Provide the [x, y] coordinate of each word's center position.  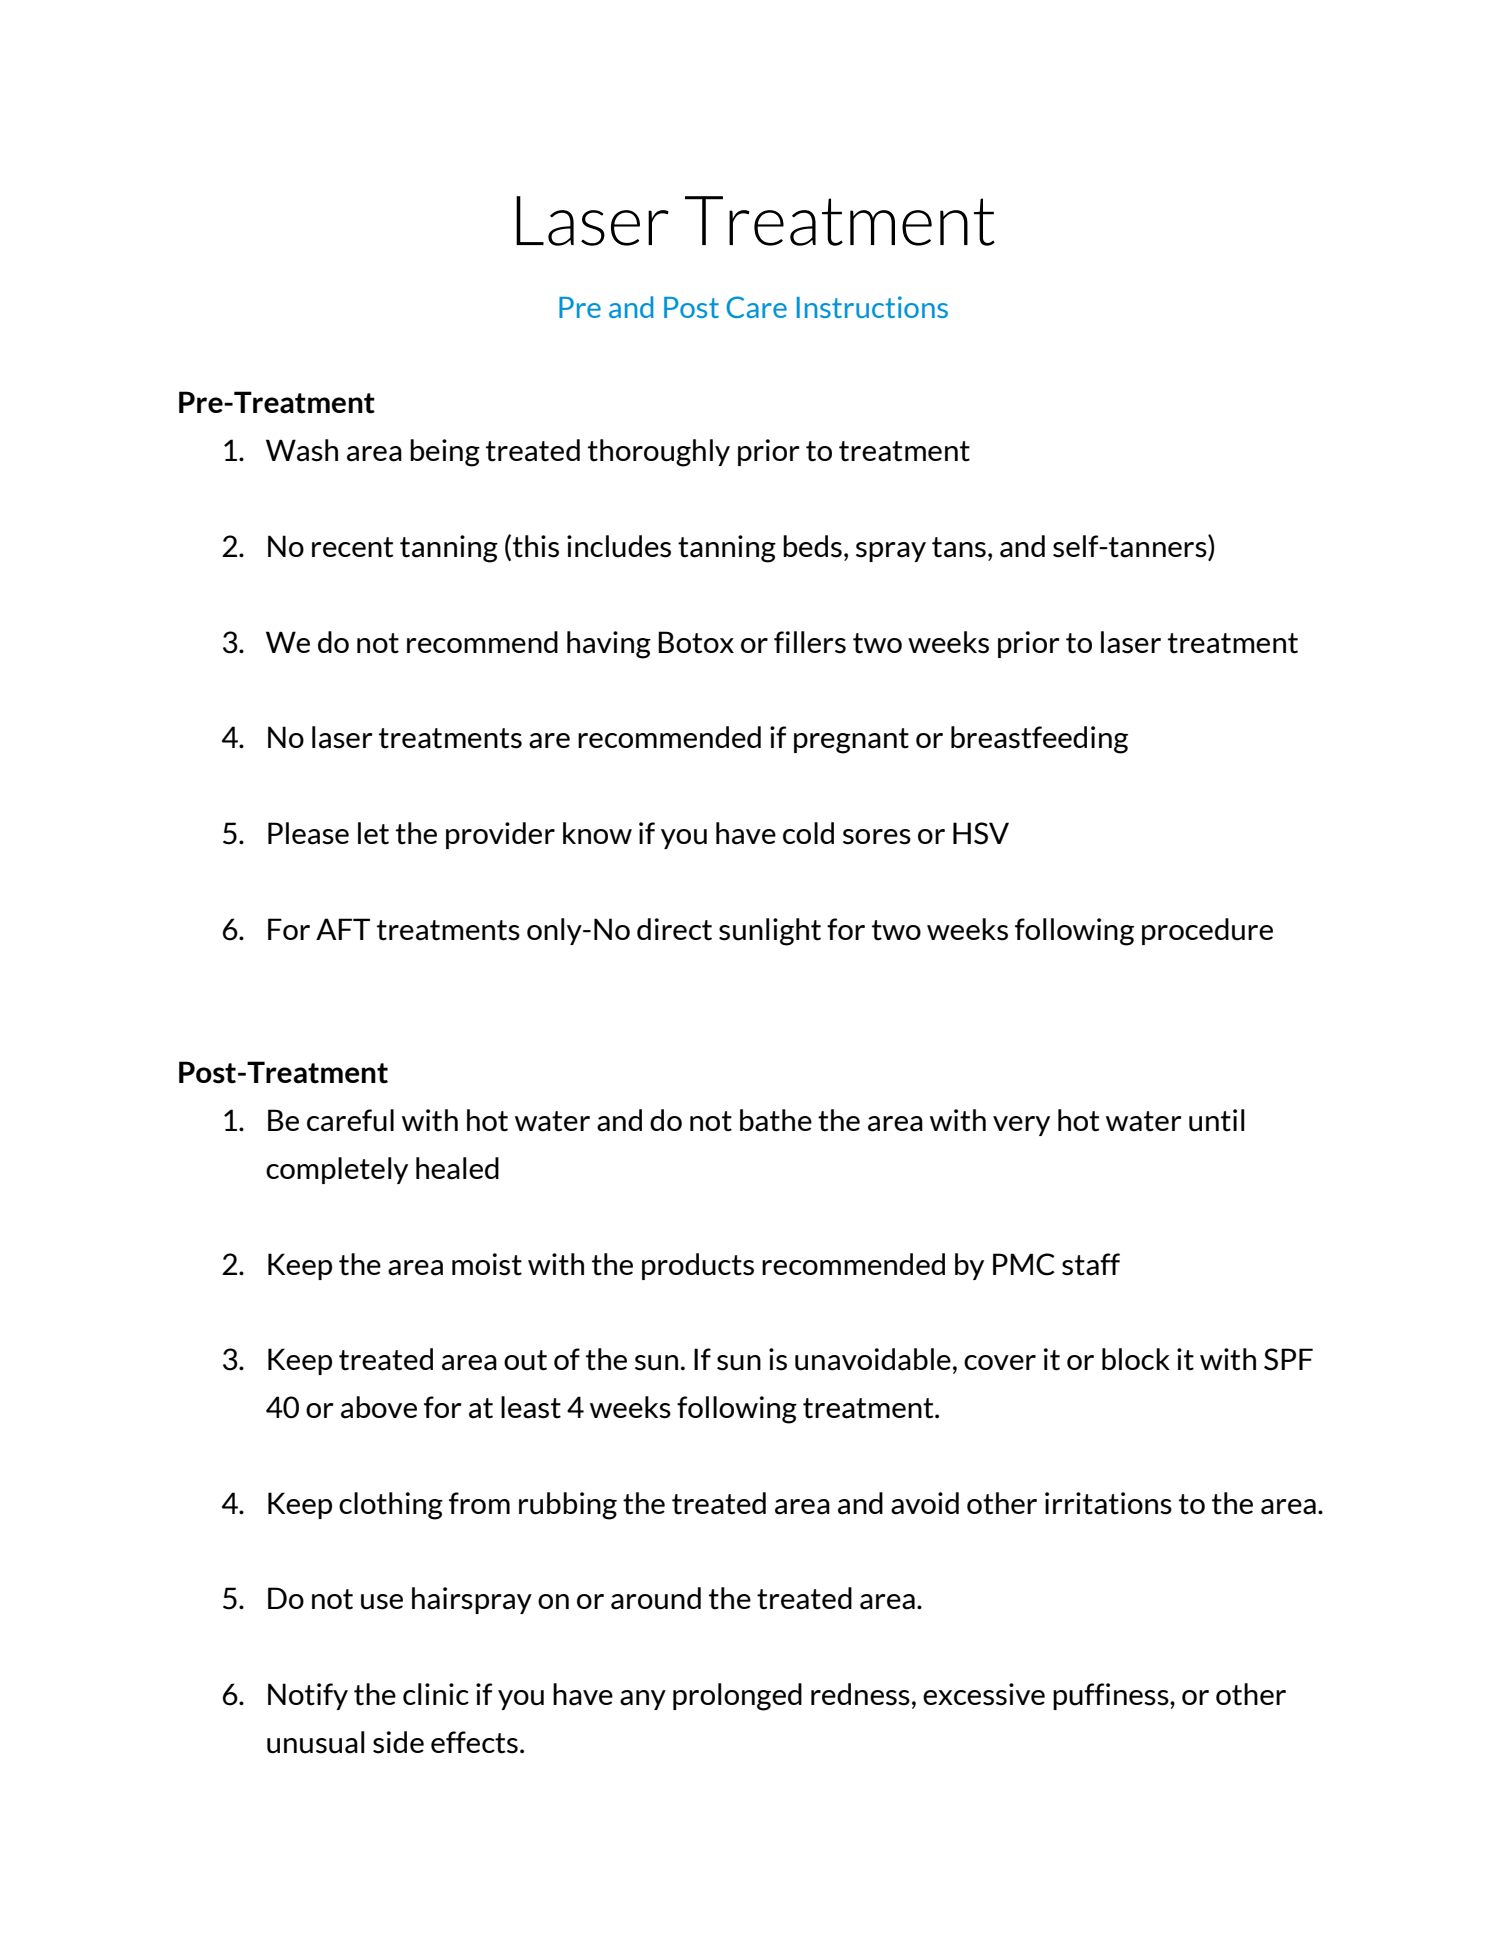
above [379, 1407]
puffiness [1112, 1696]
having [609, 645]
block [1136, 1359]
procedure [1207, 931]
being [445, 453]
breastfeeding [1039, 740]
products [698, 1266]
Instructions [872, 307]
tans [959, 547]
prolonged [737, 1697]
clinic [436, 1694]
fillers [810, 642]
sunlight [770, 932]
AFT [343, 929]
